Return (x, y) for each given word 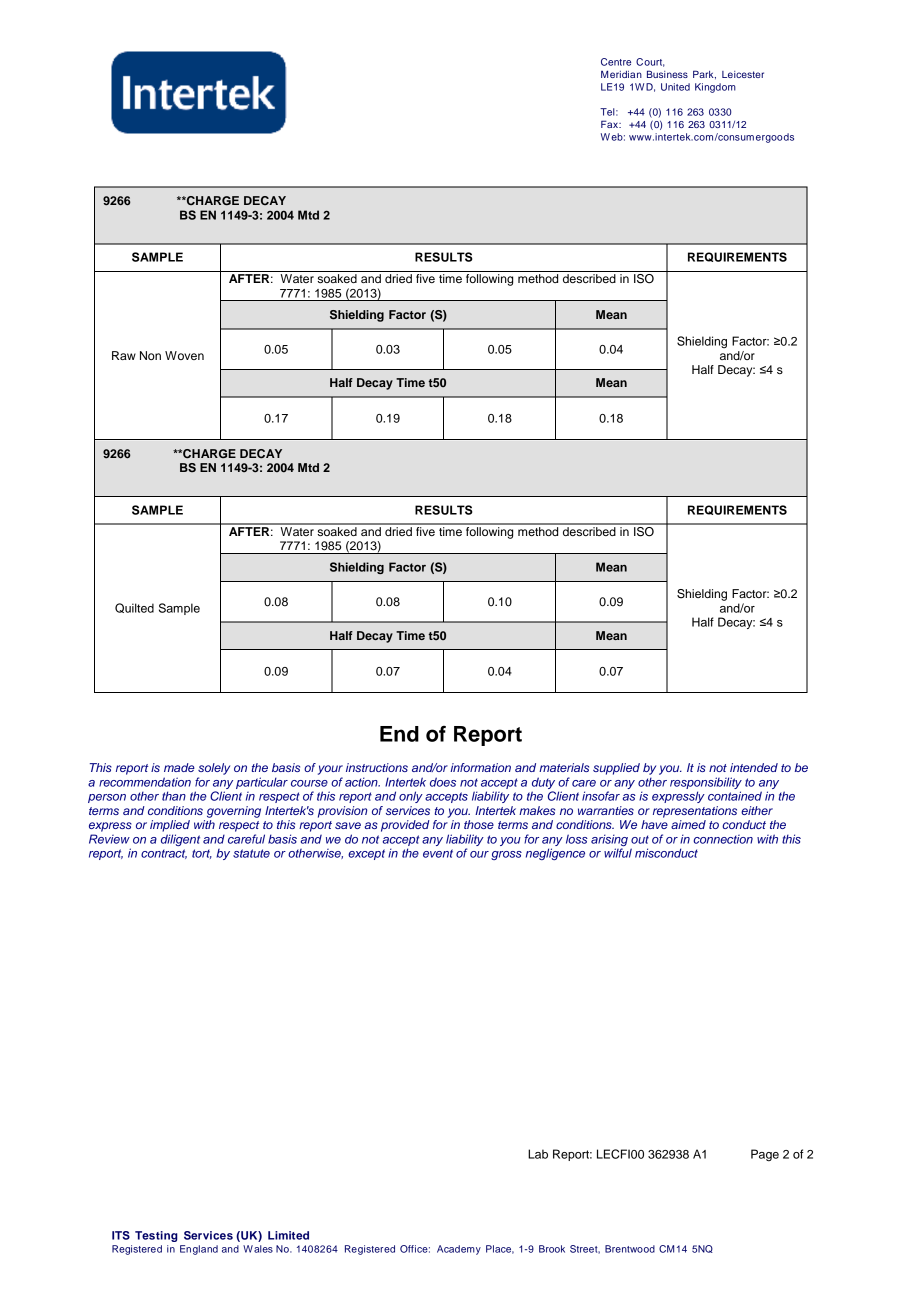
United (675, 87)
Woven (184, 355)
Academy (459, 1250)
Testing (156, 1236)
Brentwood (630, 1249)
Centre (616, 62)
